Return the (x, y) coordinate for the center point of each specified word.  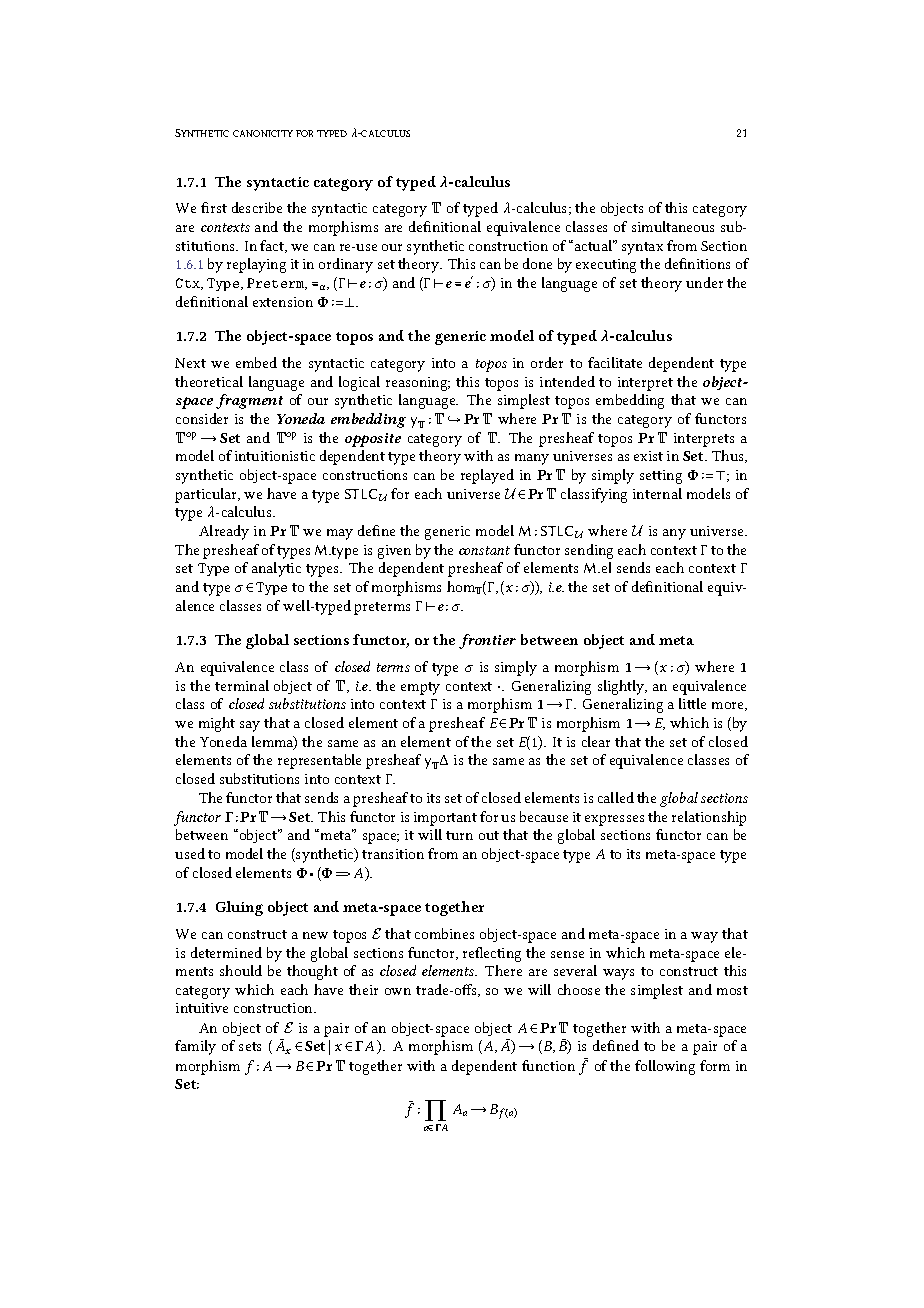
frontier (487, 641)
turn (459, 835)
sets (250, 1046)
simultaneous (673, 226)
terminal (242, 685)
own (398, 991)
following (665, 1067)
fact (273, 246)
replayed (487, 476)
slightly (622, 687)
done (537, 263)
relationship (709, 818)
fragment (249, 401)
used (190, 853)
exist (648, 456)
